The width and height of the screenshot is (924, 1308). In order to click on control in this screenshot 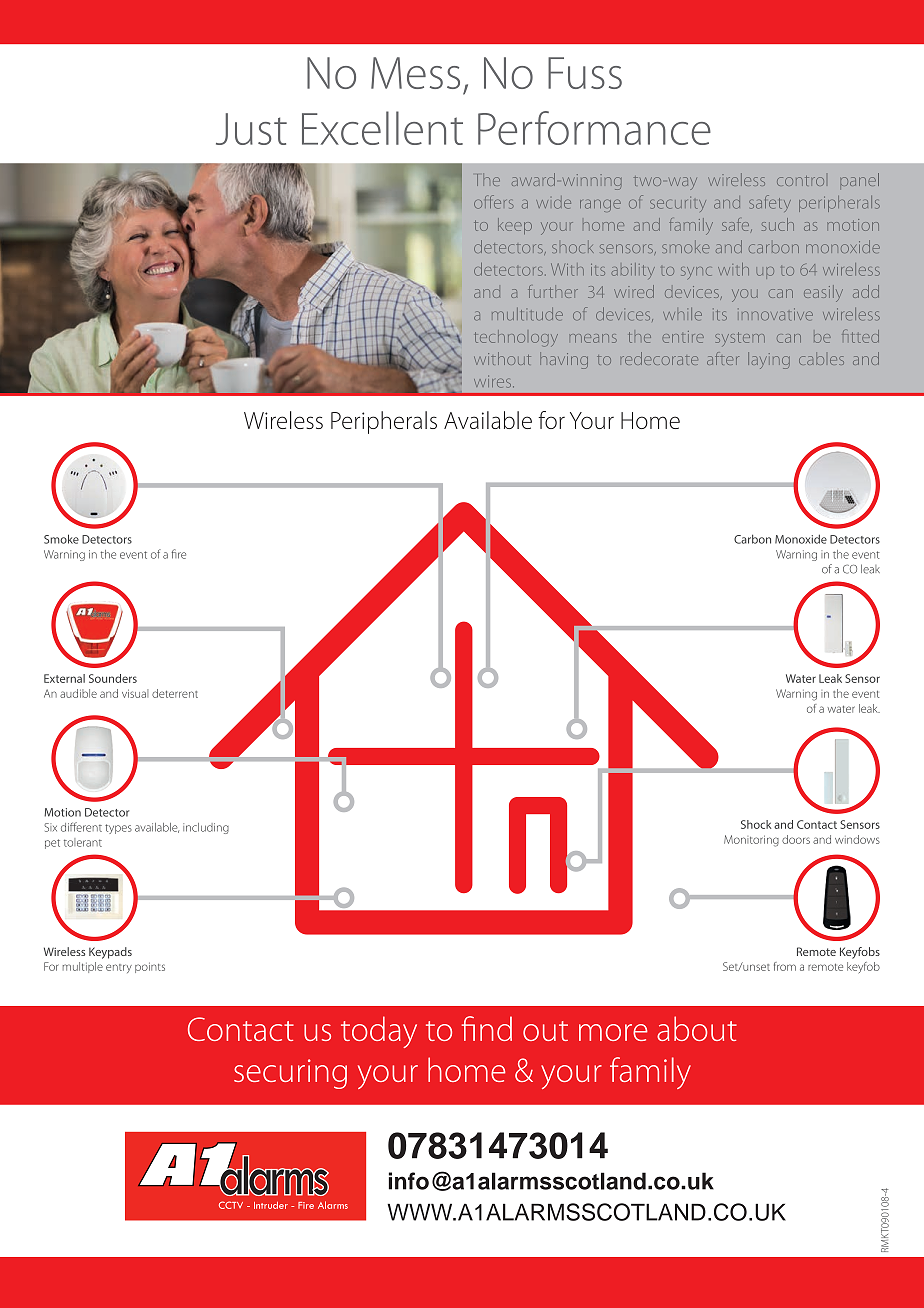, I will do `click(800, 181)`.
